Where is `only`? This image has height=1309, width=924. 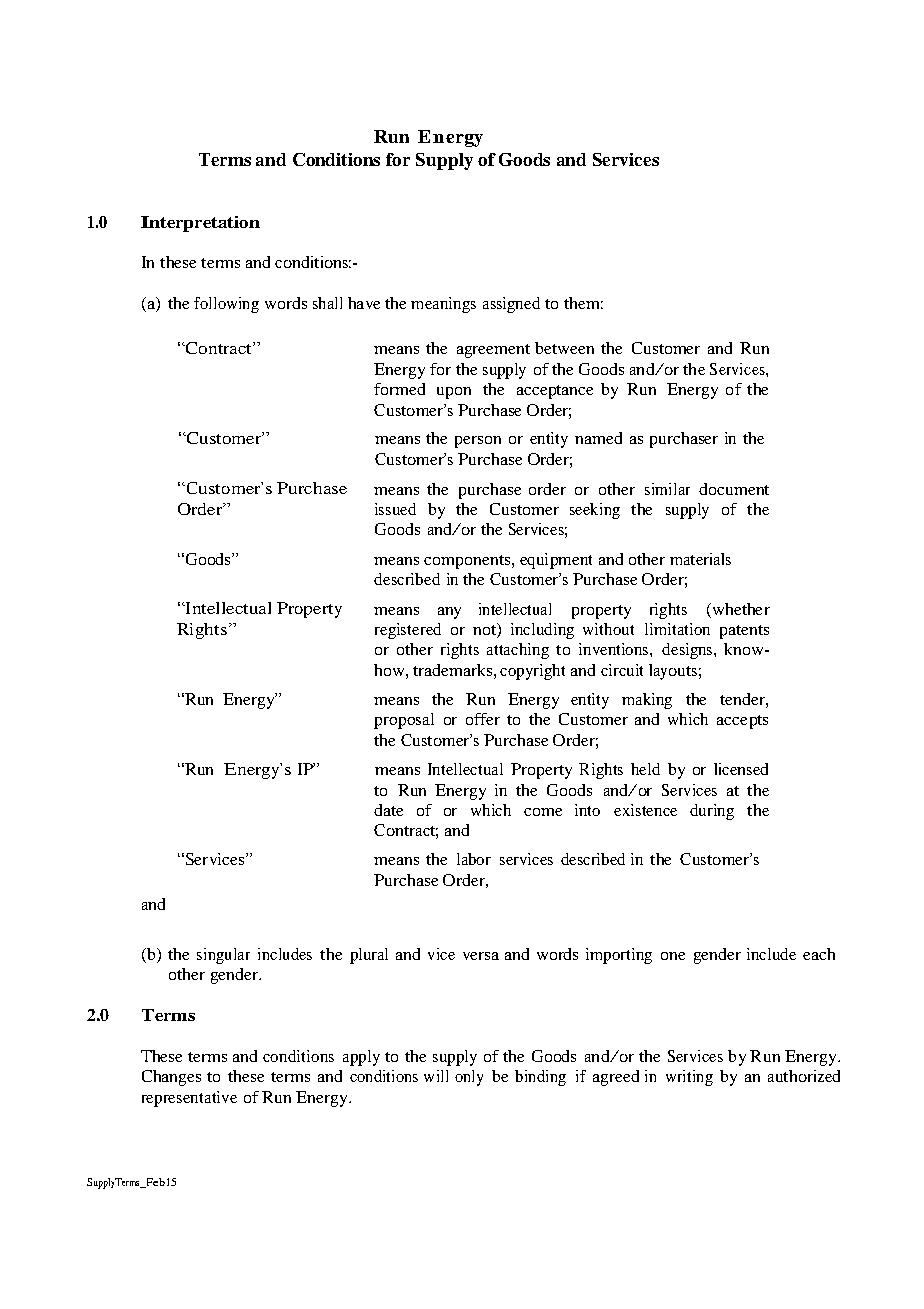 only is located at coordinates (469, 1078).
